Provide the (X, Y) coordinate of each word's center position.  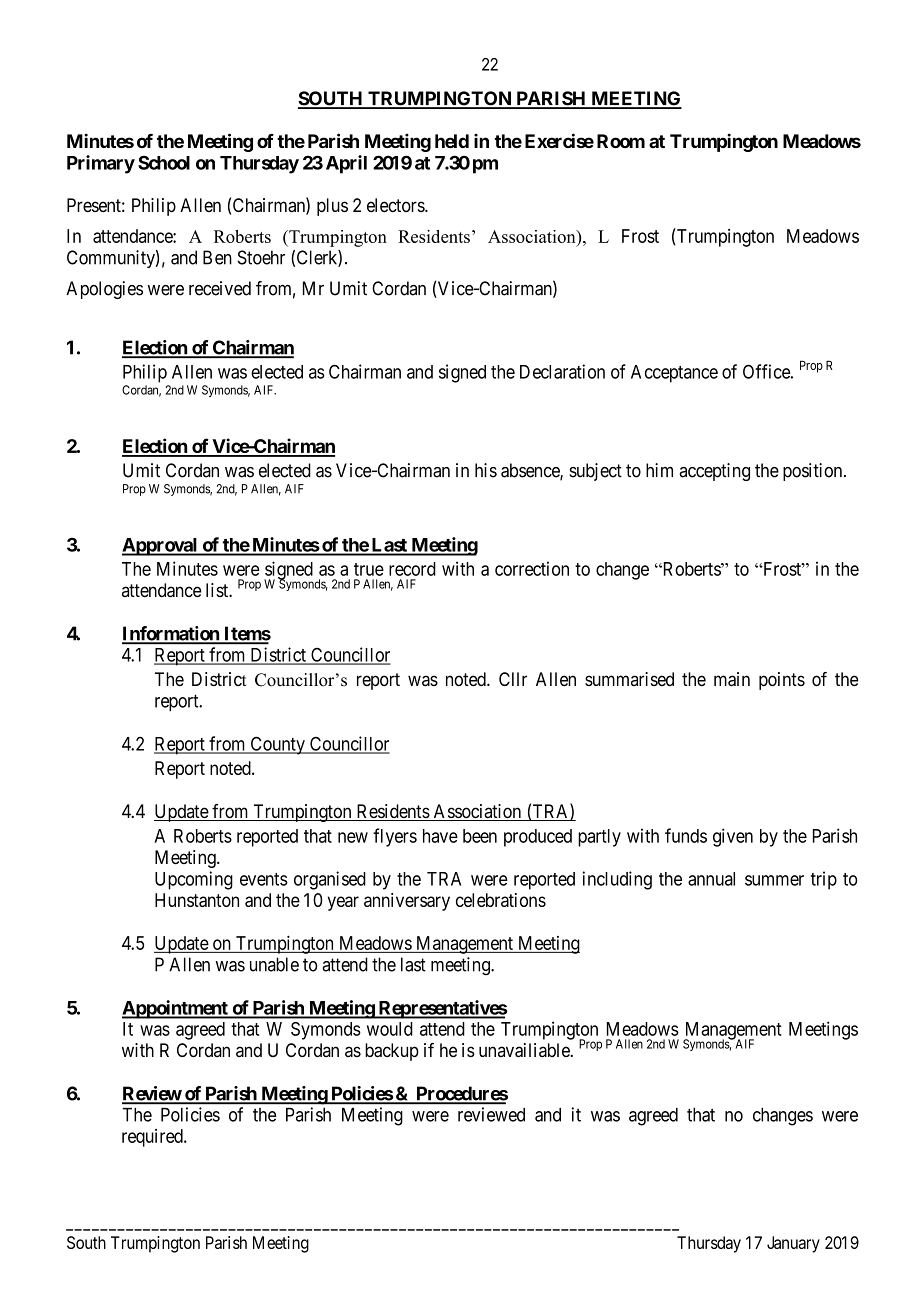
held (452, 141)
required (153, 1138)
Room (621, 141)
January (793, 1244)
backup (392, 1052)
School (164, 162)
